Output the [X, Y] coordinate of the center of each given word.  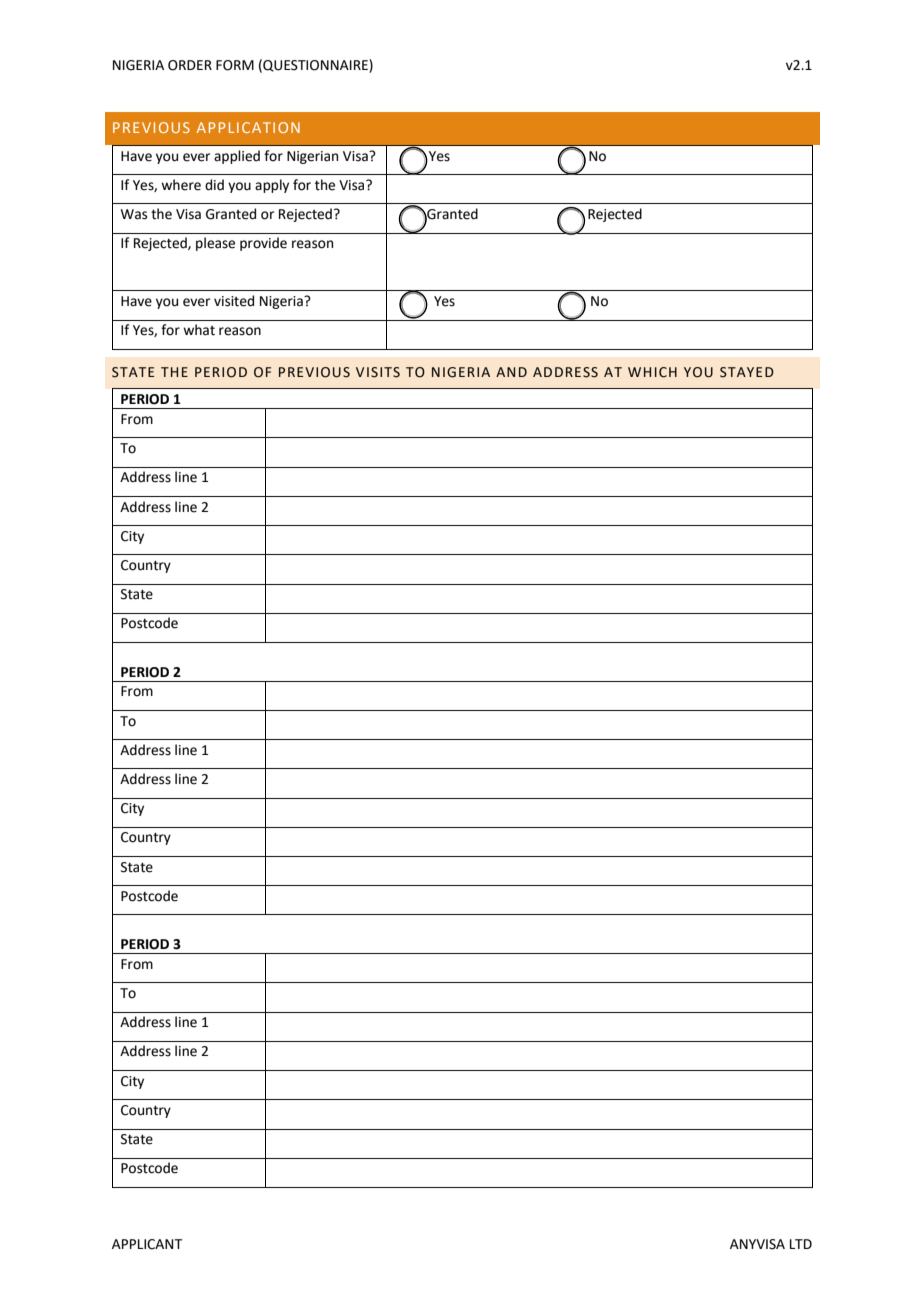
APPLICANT [147, 1244]
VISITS [378, 372]
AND [511, 372]
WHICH [652, 372]
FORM [235, 65]
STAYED [747, 372]
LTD [801, 1244]
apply [272, 186]
